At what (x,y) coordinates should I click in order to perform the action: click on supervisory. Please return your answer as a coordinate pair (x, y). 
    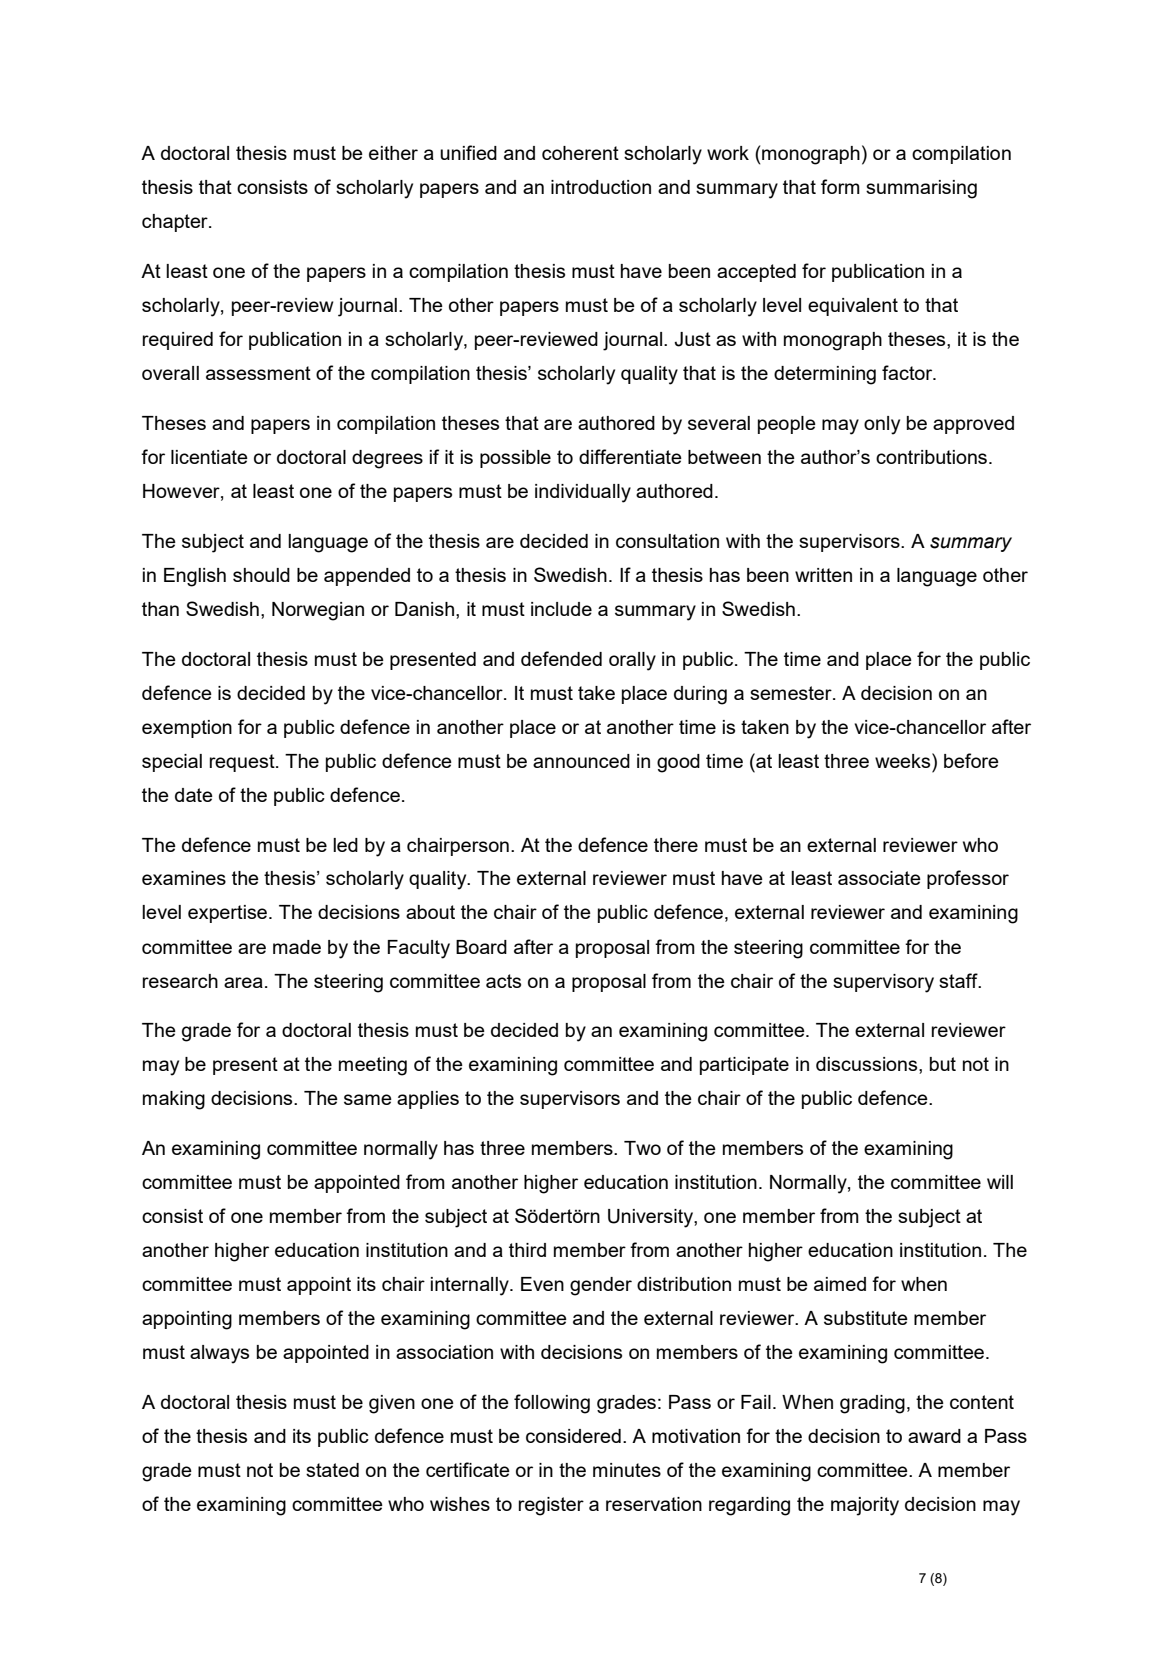
    Looking at the image, I should click on (883, 983).
